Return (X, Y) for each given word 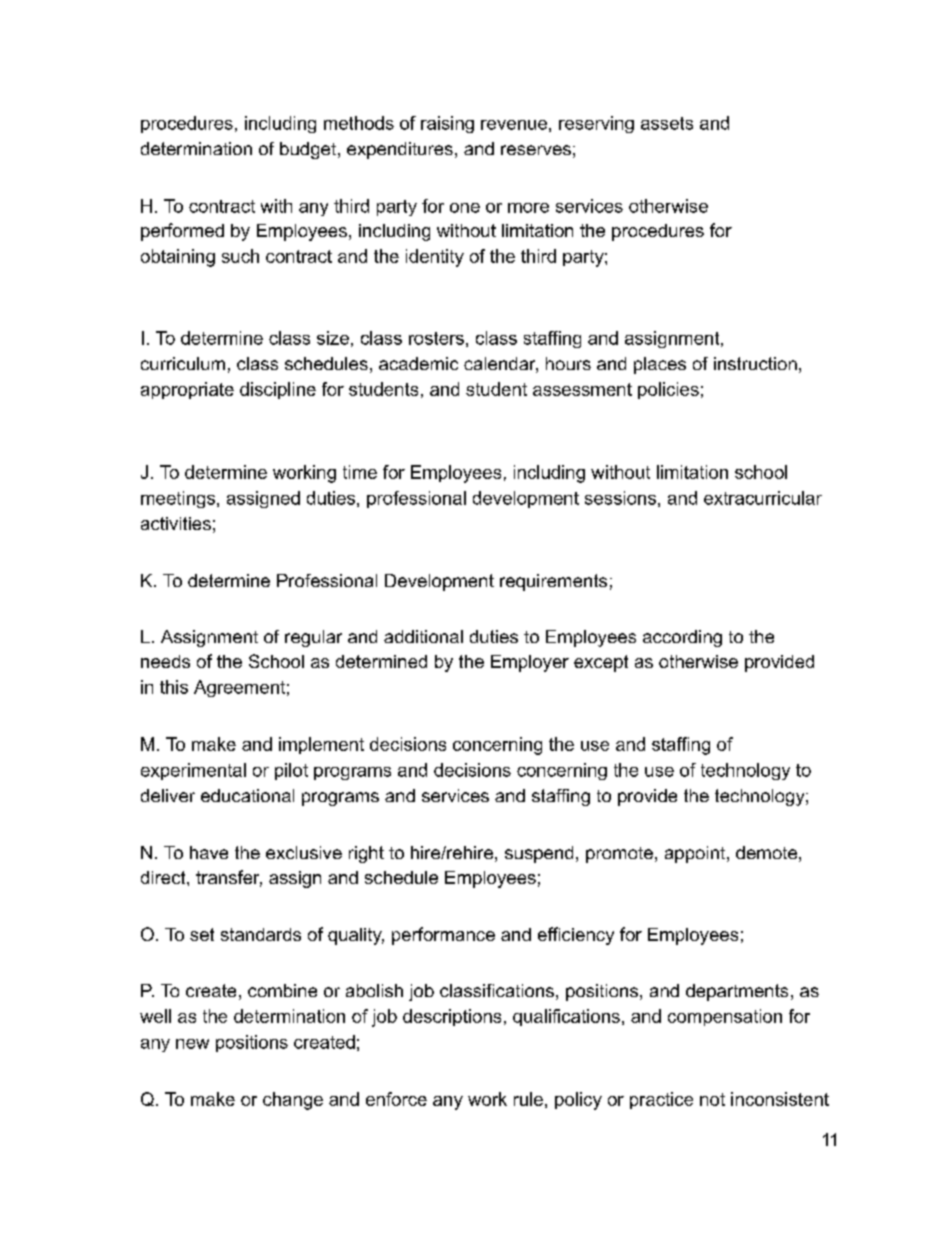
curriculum (183, 363)
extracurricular (763, 498)
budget (308, 150)
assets (667, 123)
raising (447, 124)
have (209, 852)
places (660, 365)
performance (443, 936)
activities (176, 523)
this (174, 687)
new (192, 1044)
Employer (530, 663)
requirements (553, 582)
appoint (696, 854)
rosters (436, 338)
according (682, 638)
